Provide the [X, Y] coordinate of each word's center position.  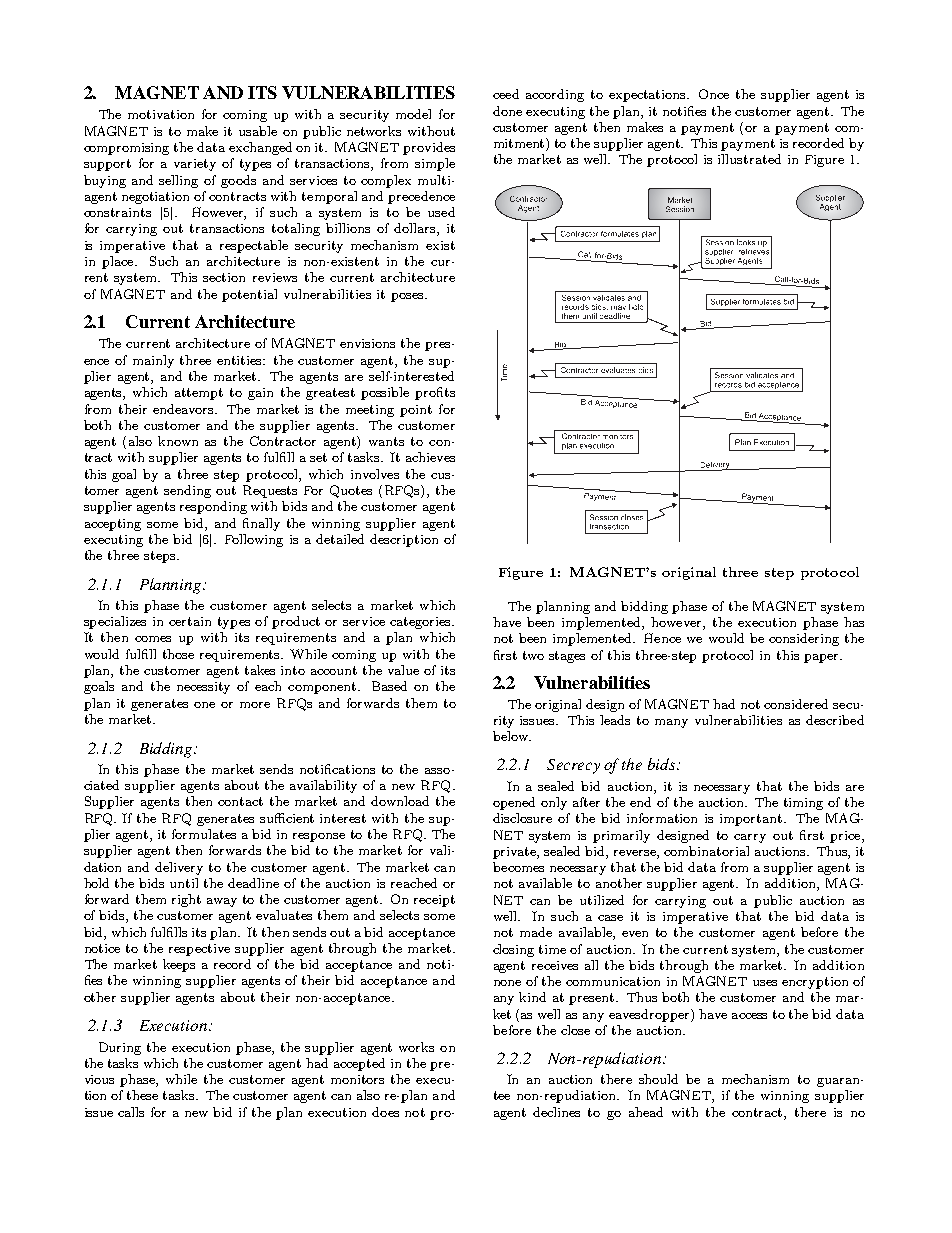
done [507, 111]
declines [556, 1112]
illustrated [749, 159]
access [749, 1016]
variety [195, 165]
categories [421, 623]
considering [804, 639]
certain [190, 621]
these [142, 1095]
